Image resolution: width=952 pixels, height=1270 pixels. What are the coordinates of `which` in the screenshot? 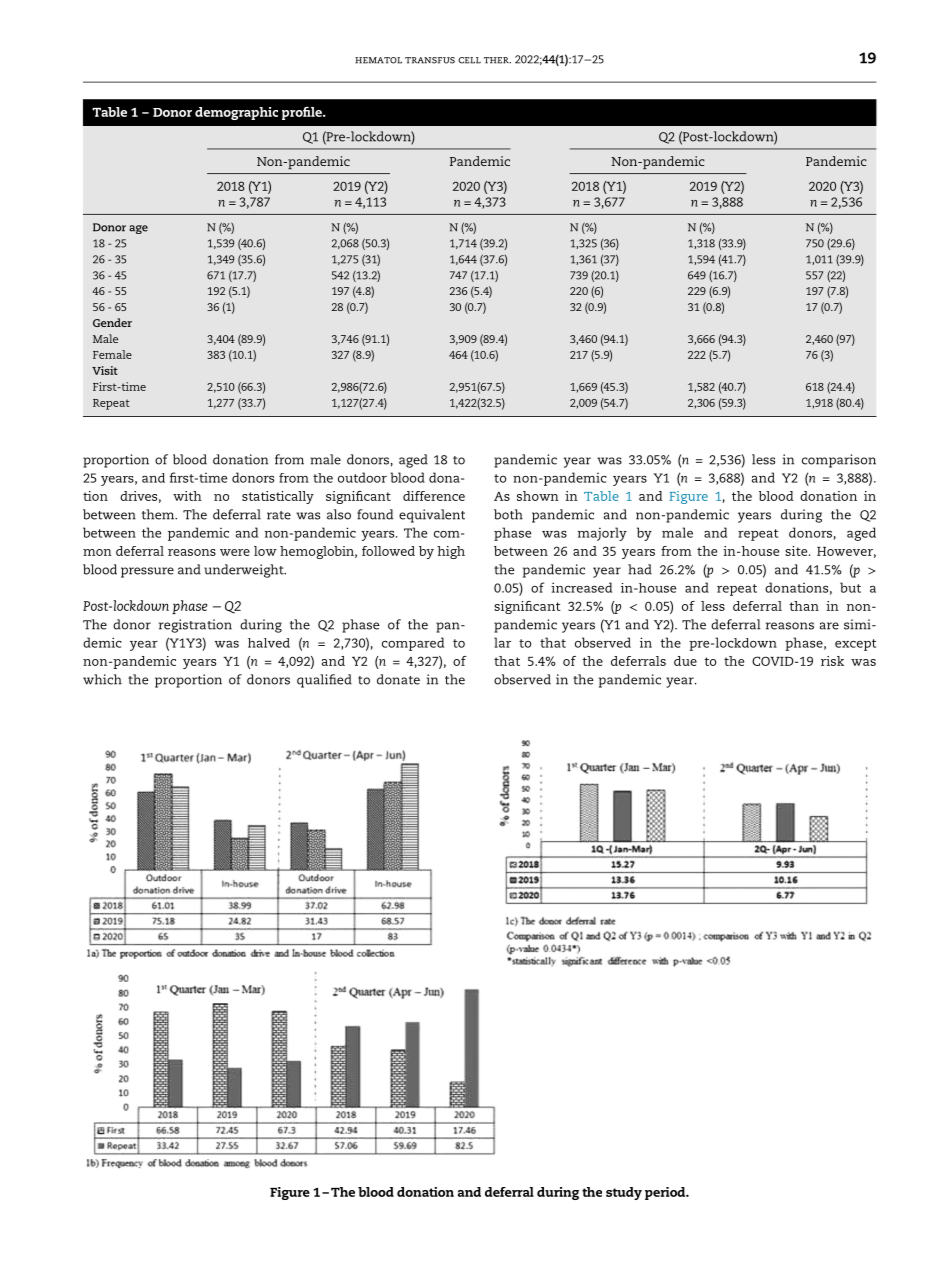 It's located at (102, 679).
